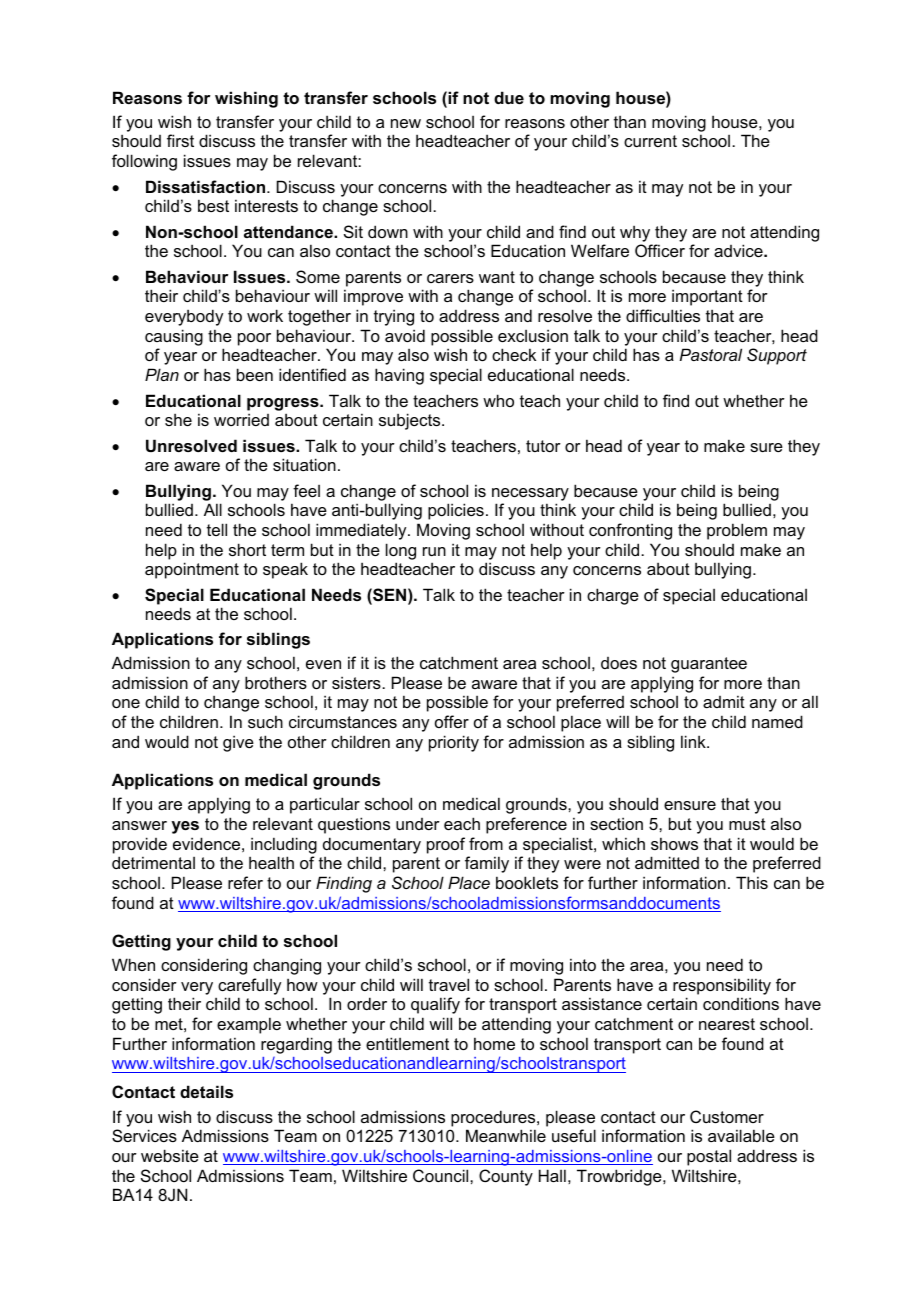  What do you see at coordinates (170, 1155) in the screenshot?
I see `website` at bounding box center [170, 1155].
